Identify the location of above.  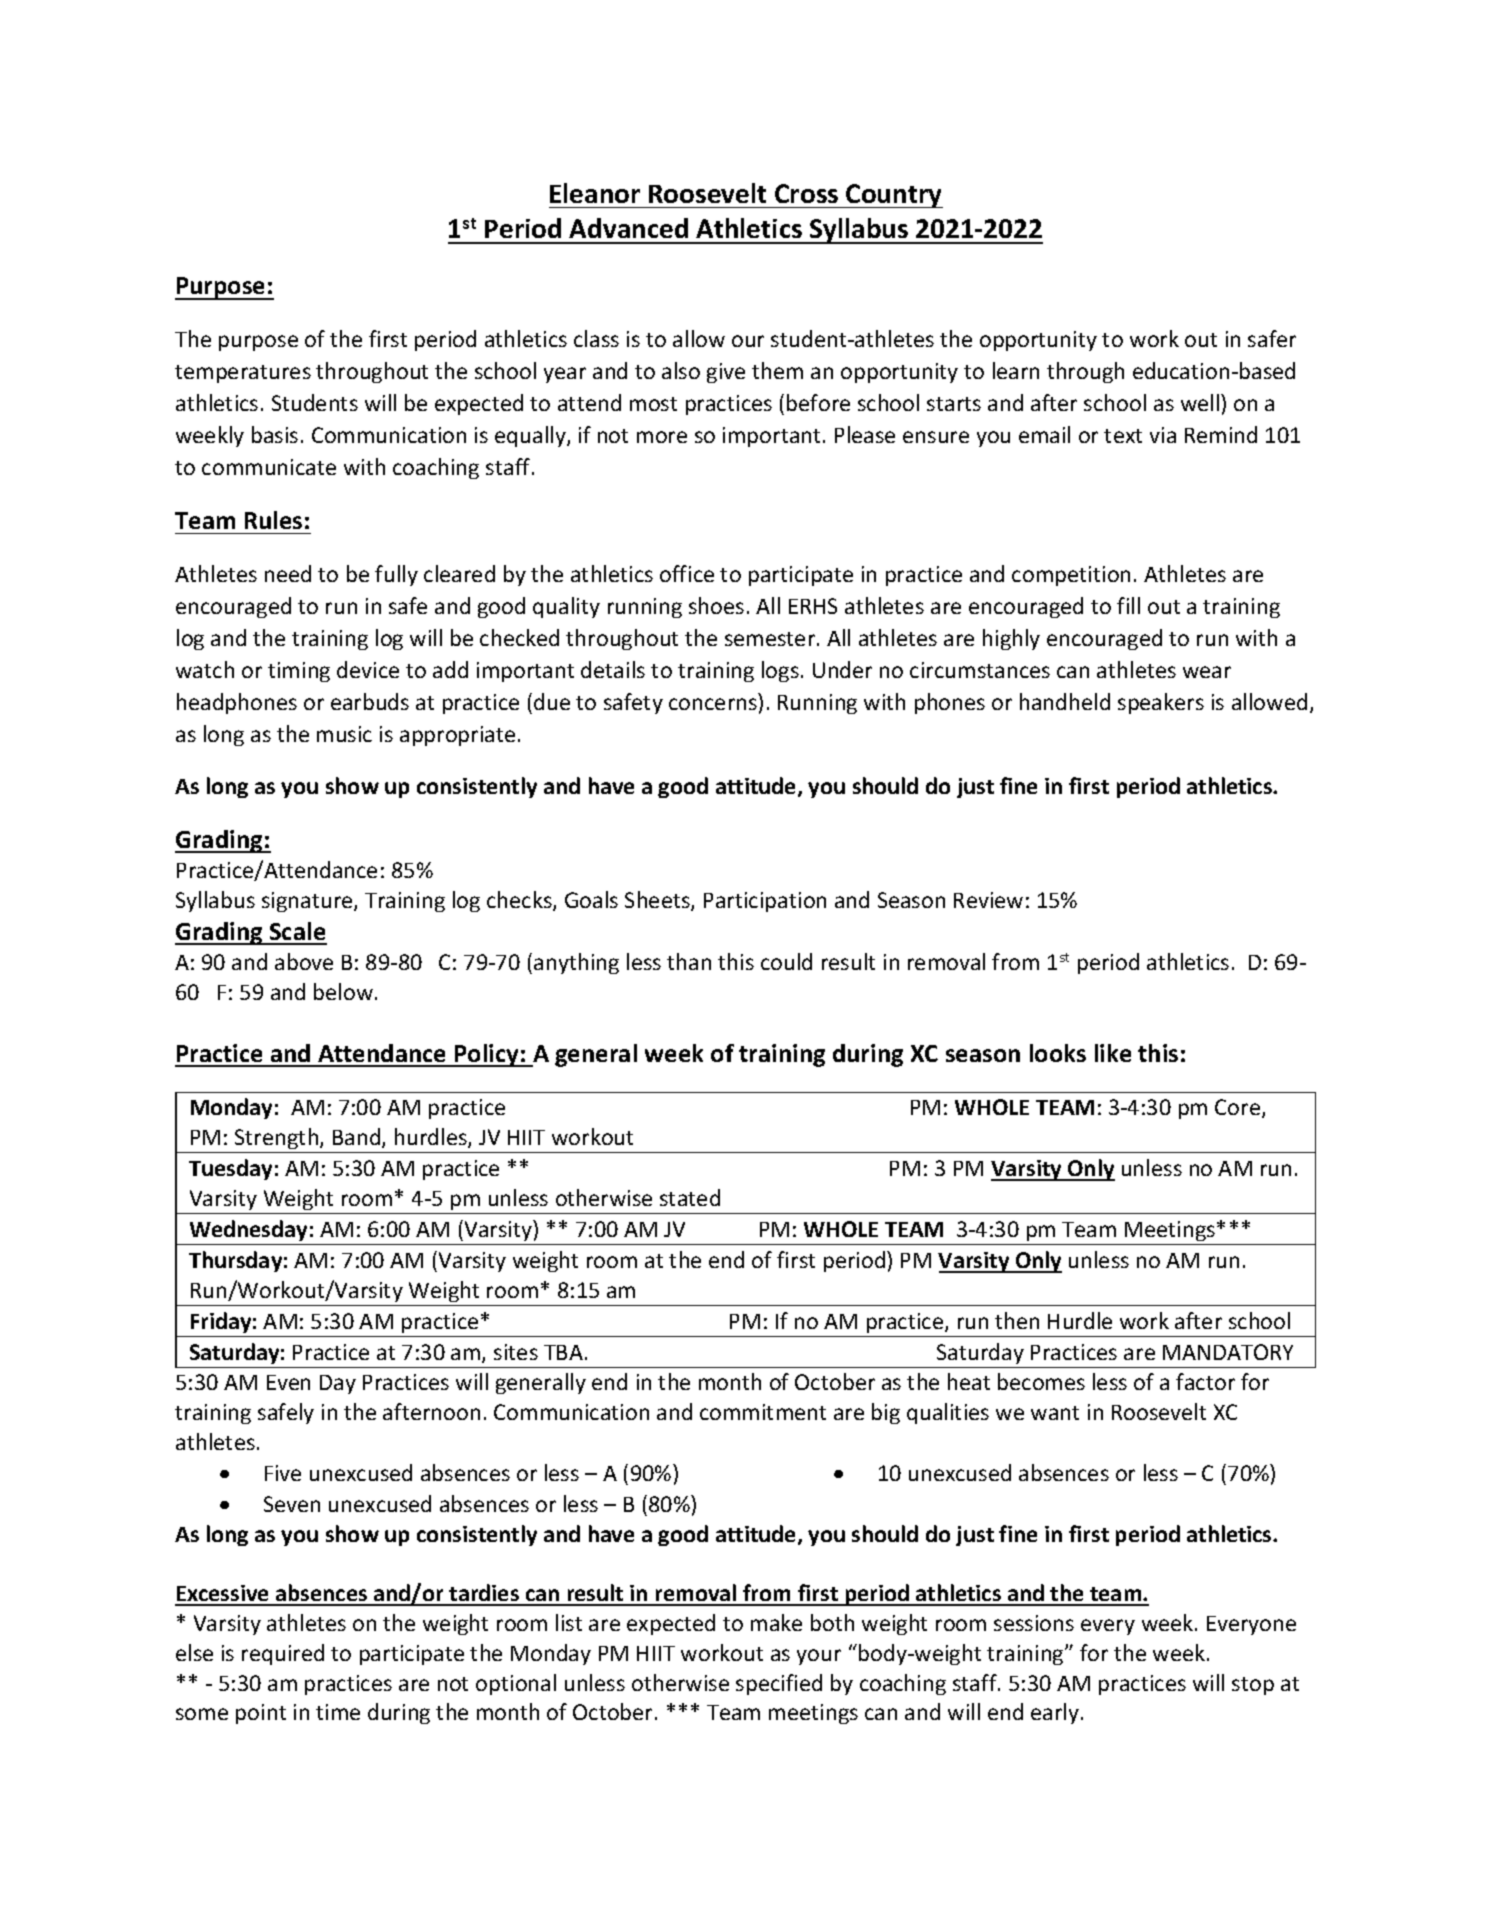
(304, 961).
